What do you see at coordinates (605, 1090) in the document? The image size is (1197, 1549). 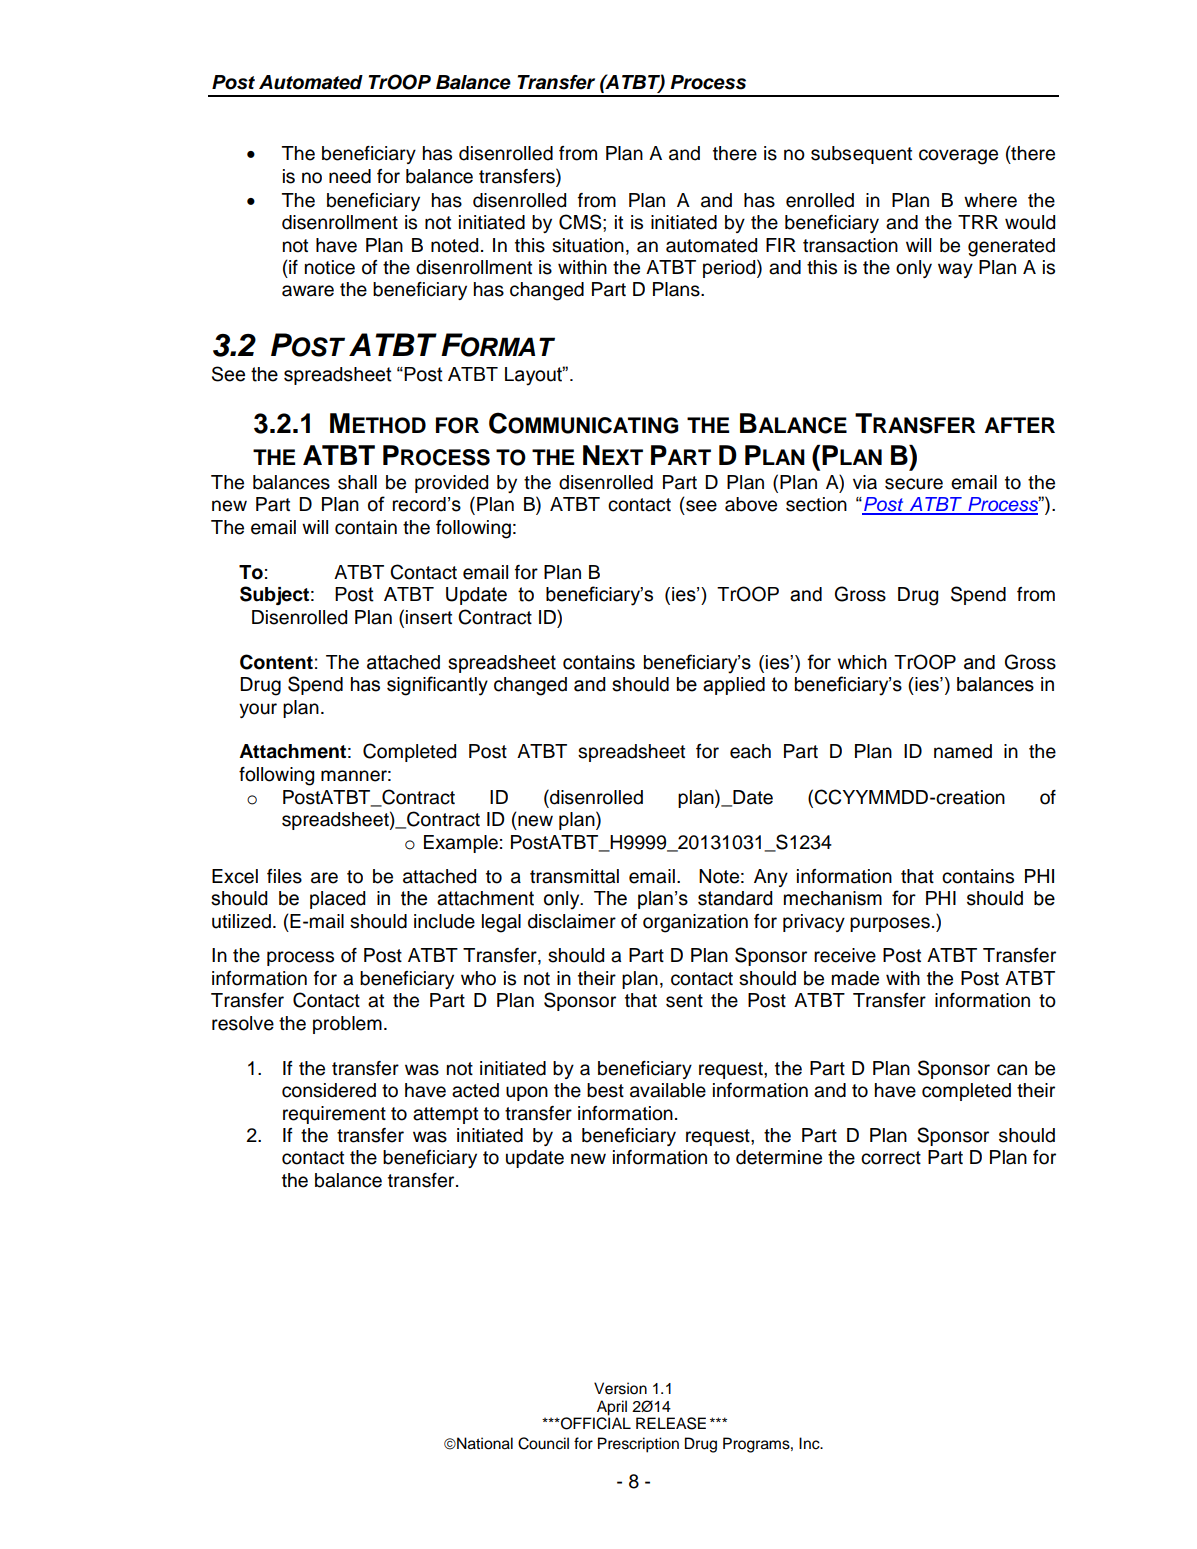 I see `best` at bounding box center [605, 1090].
